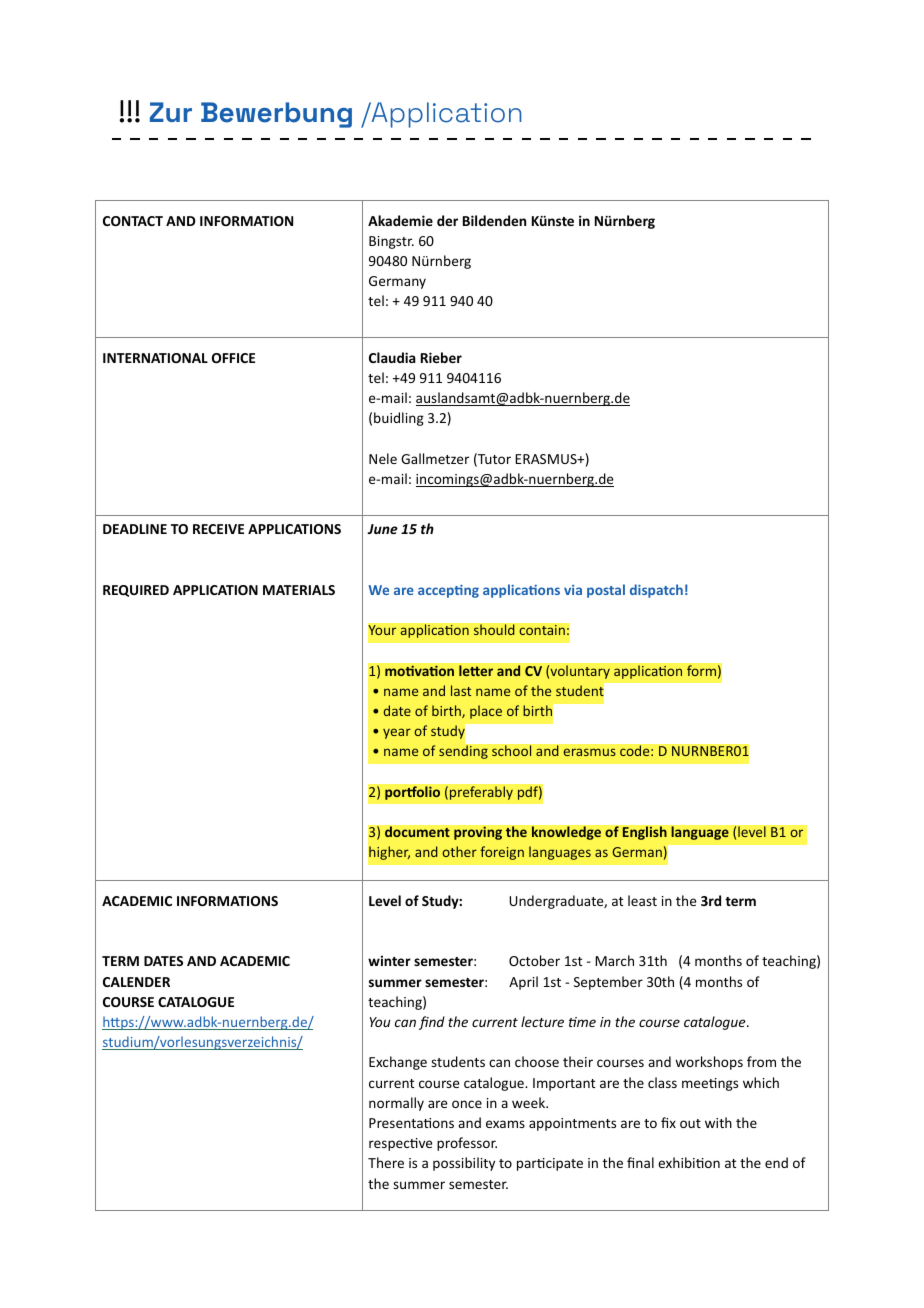 The height and width of the screenshot is (1308, 924). What do you see at coordinates (467, 1144) in the screenshot?
I see `professor` at bounding box center [467, 1144].
